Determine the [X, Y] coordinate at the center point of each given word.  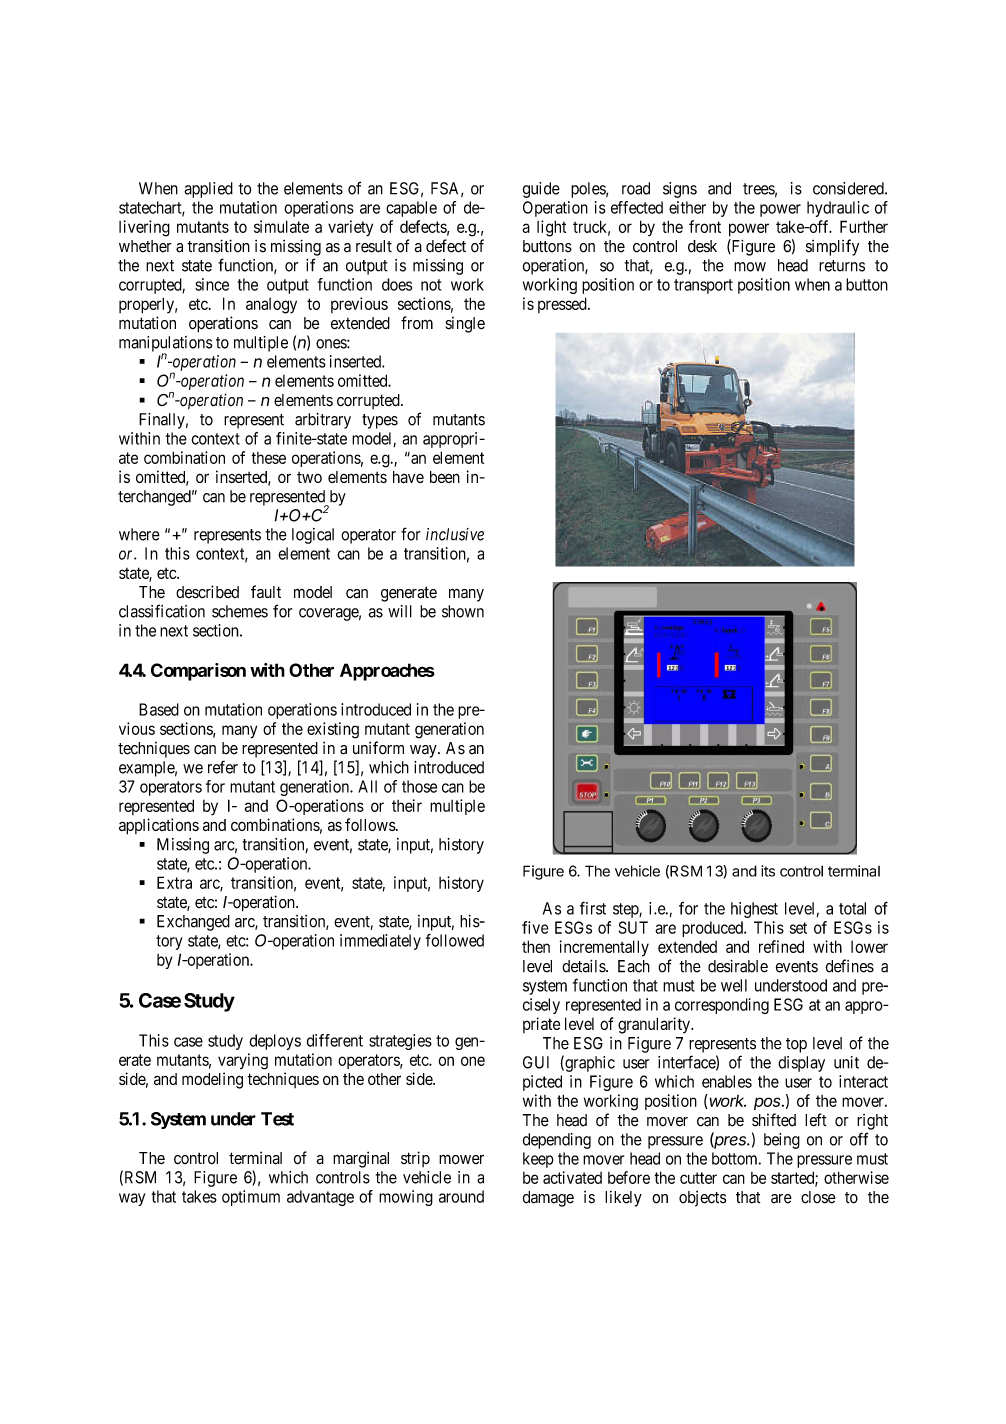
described [207, 592]
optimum [251, 1198]
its [768, 871]
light [551, 228]
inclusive [455, 534]
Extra [174, 882]
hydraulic [838, 209]
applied [208, 190]
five [535, 927]
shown [463, 611]
